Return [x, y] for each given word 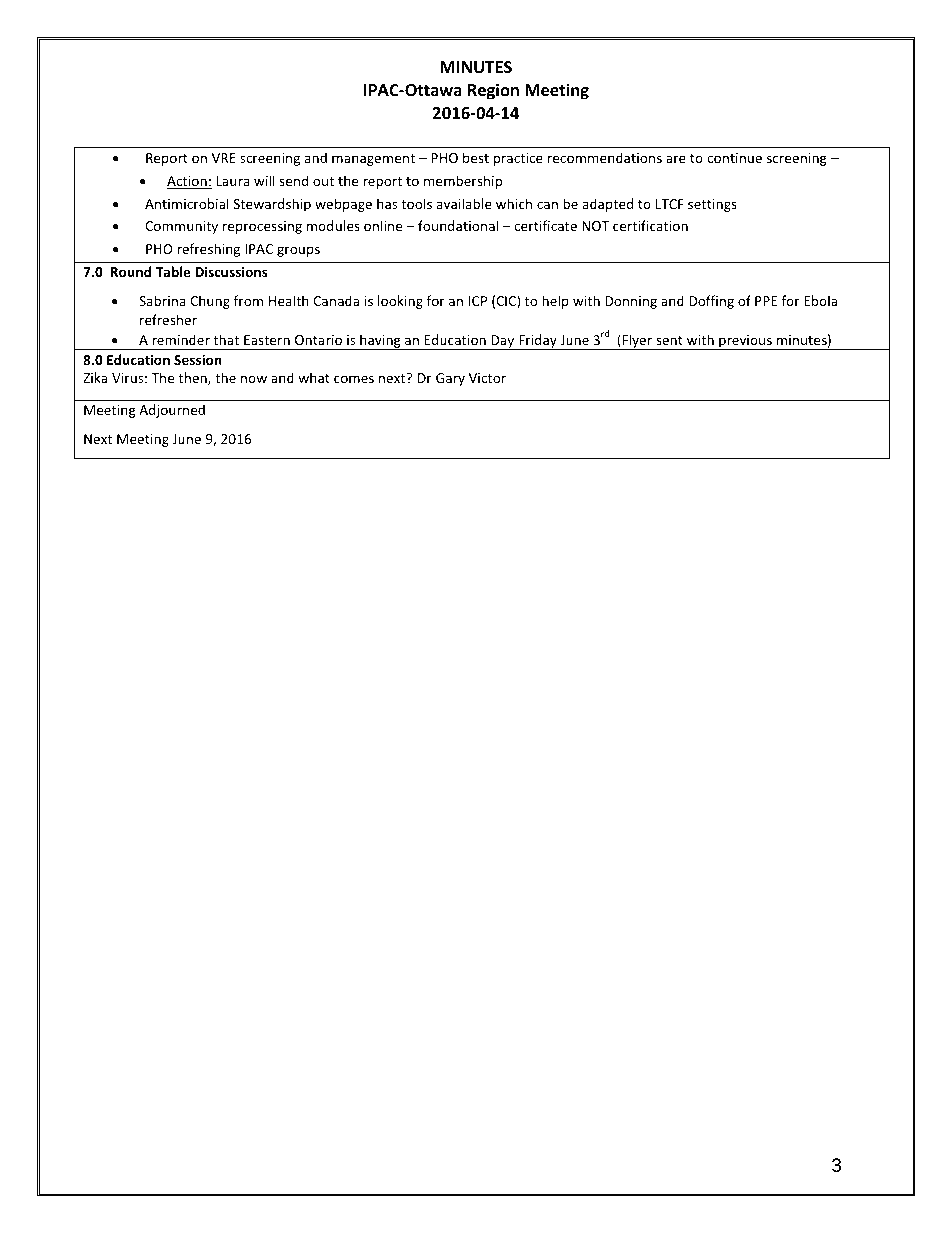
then [194, 378]
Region [493, 91]
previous [745, 342]
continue [734, 158]
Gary [450, 379]
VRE [224, 158]
